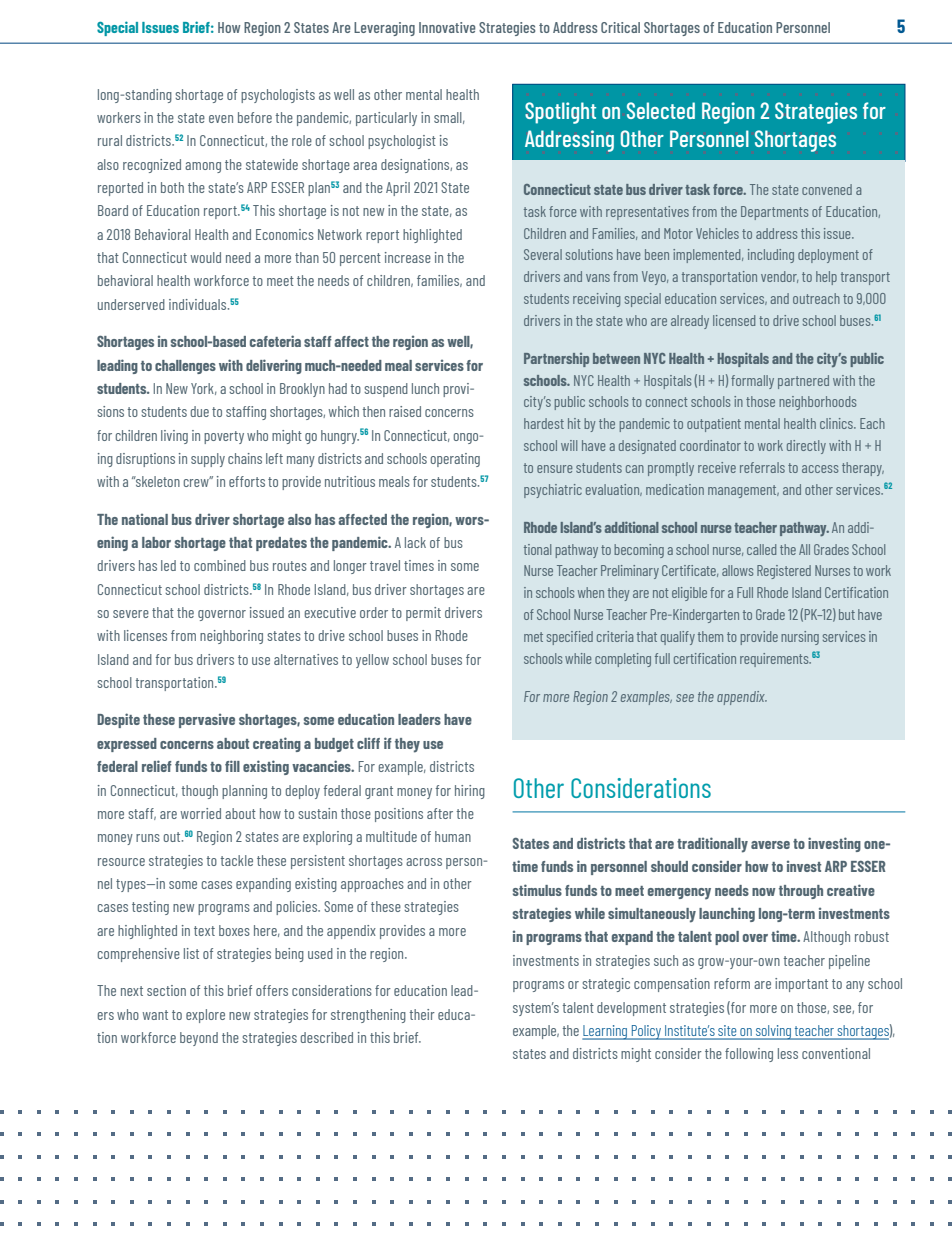  What do you see at coordinates (447, 27) in the screenshot?
I see `Innovative` at bounding box center [447, 27].
